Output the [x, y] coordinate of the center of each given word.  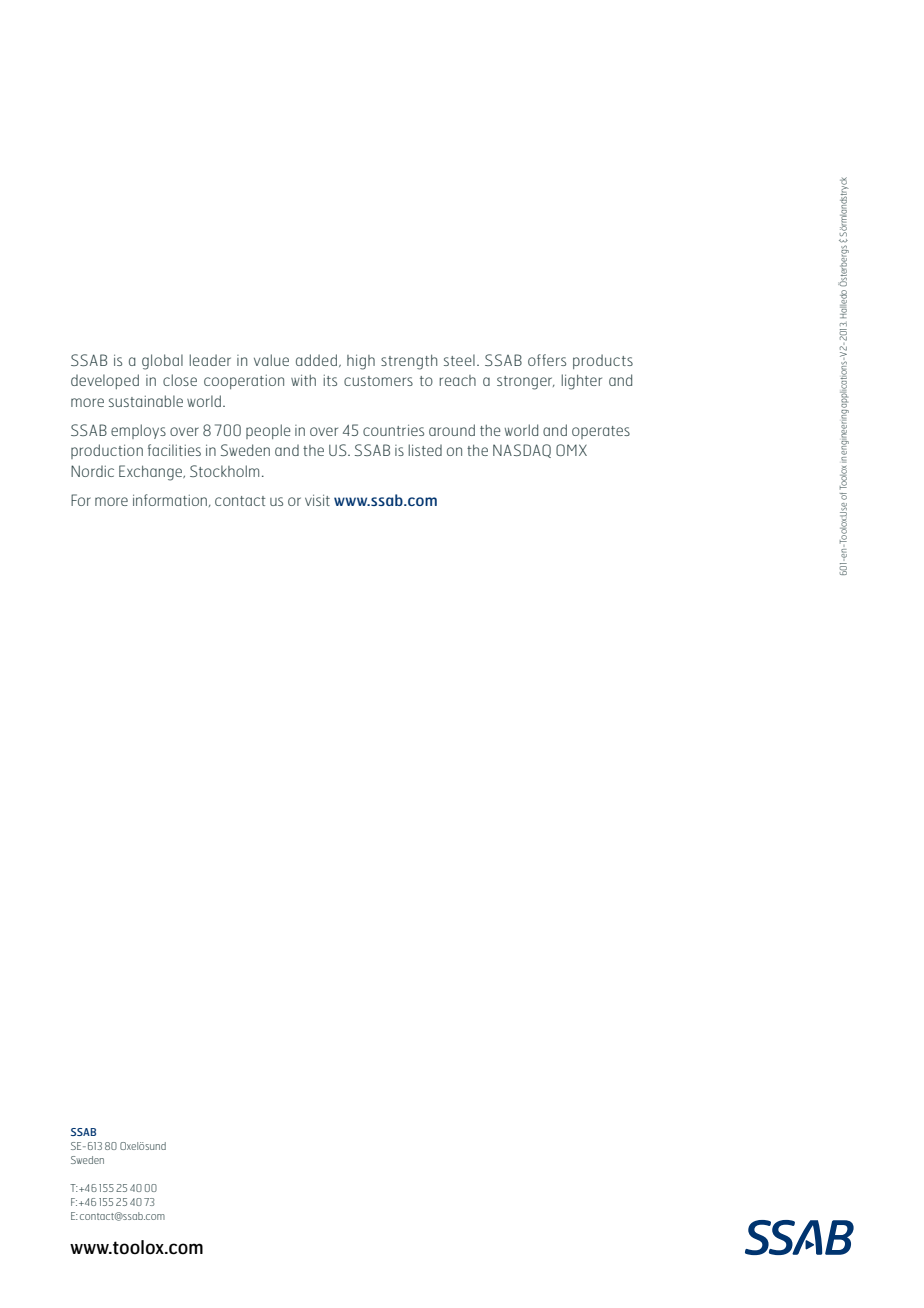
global [162, 362]
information [170, 500]
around [452, 430]
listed [425, 450]
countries [393, 430]
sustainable [146, 401]
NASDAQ [522, 451]
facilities [174, 450]
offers [547, 360]
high [361, 362]
